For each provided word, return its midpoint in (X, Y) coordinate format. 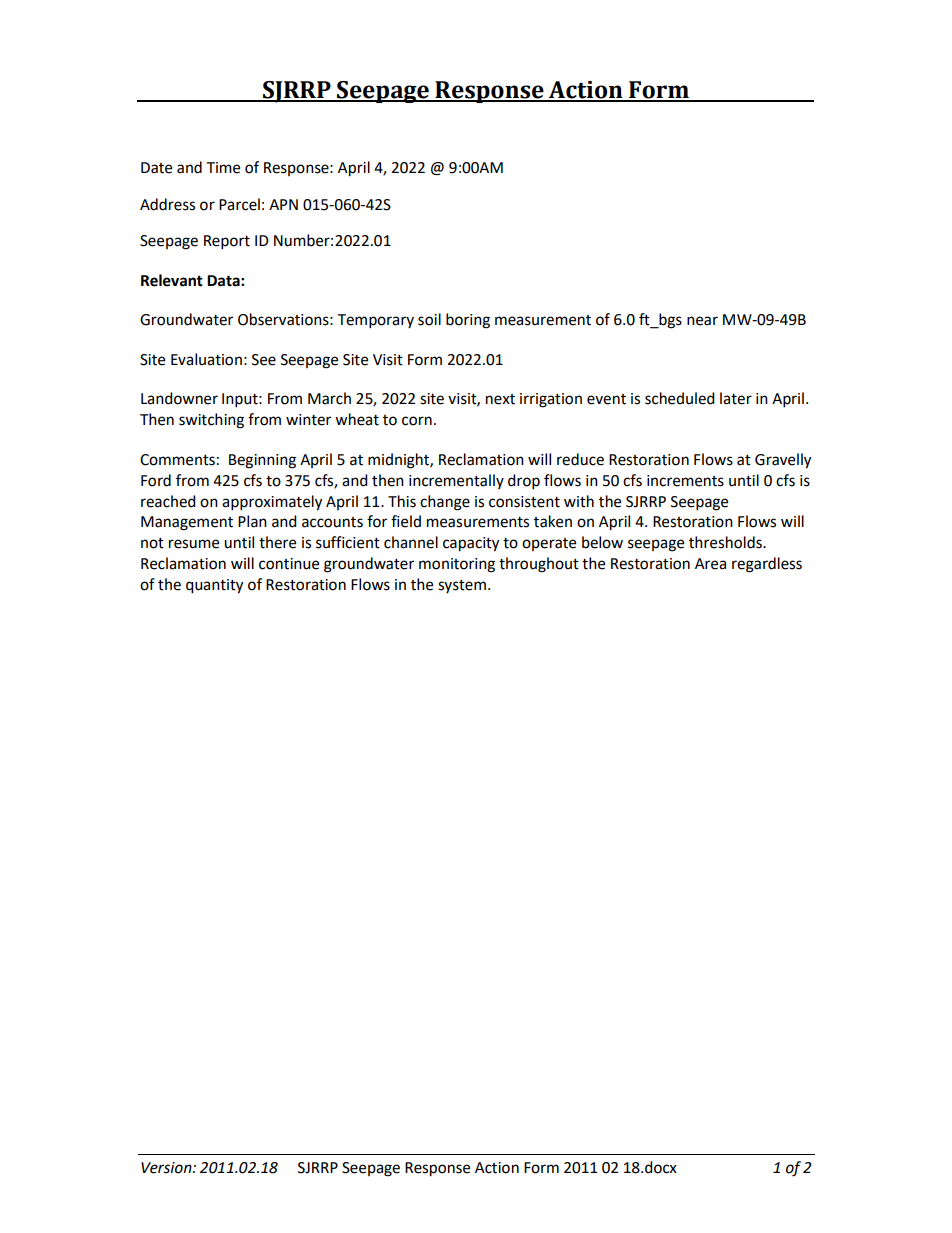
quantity (214, 586)
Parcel (239, 204)
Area (710, 564)
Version (167, 1168)
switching (211, 421)
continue (289, 564)
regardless (767, 565)
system (462, 586)
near (702, 321)
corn (417, 421)
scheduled (680, 398)
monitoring (457, 565)
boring (468, 321)
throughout (539, 565)
